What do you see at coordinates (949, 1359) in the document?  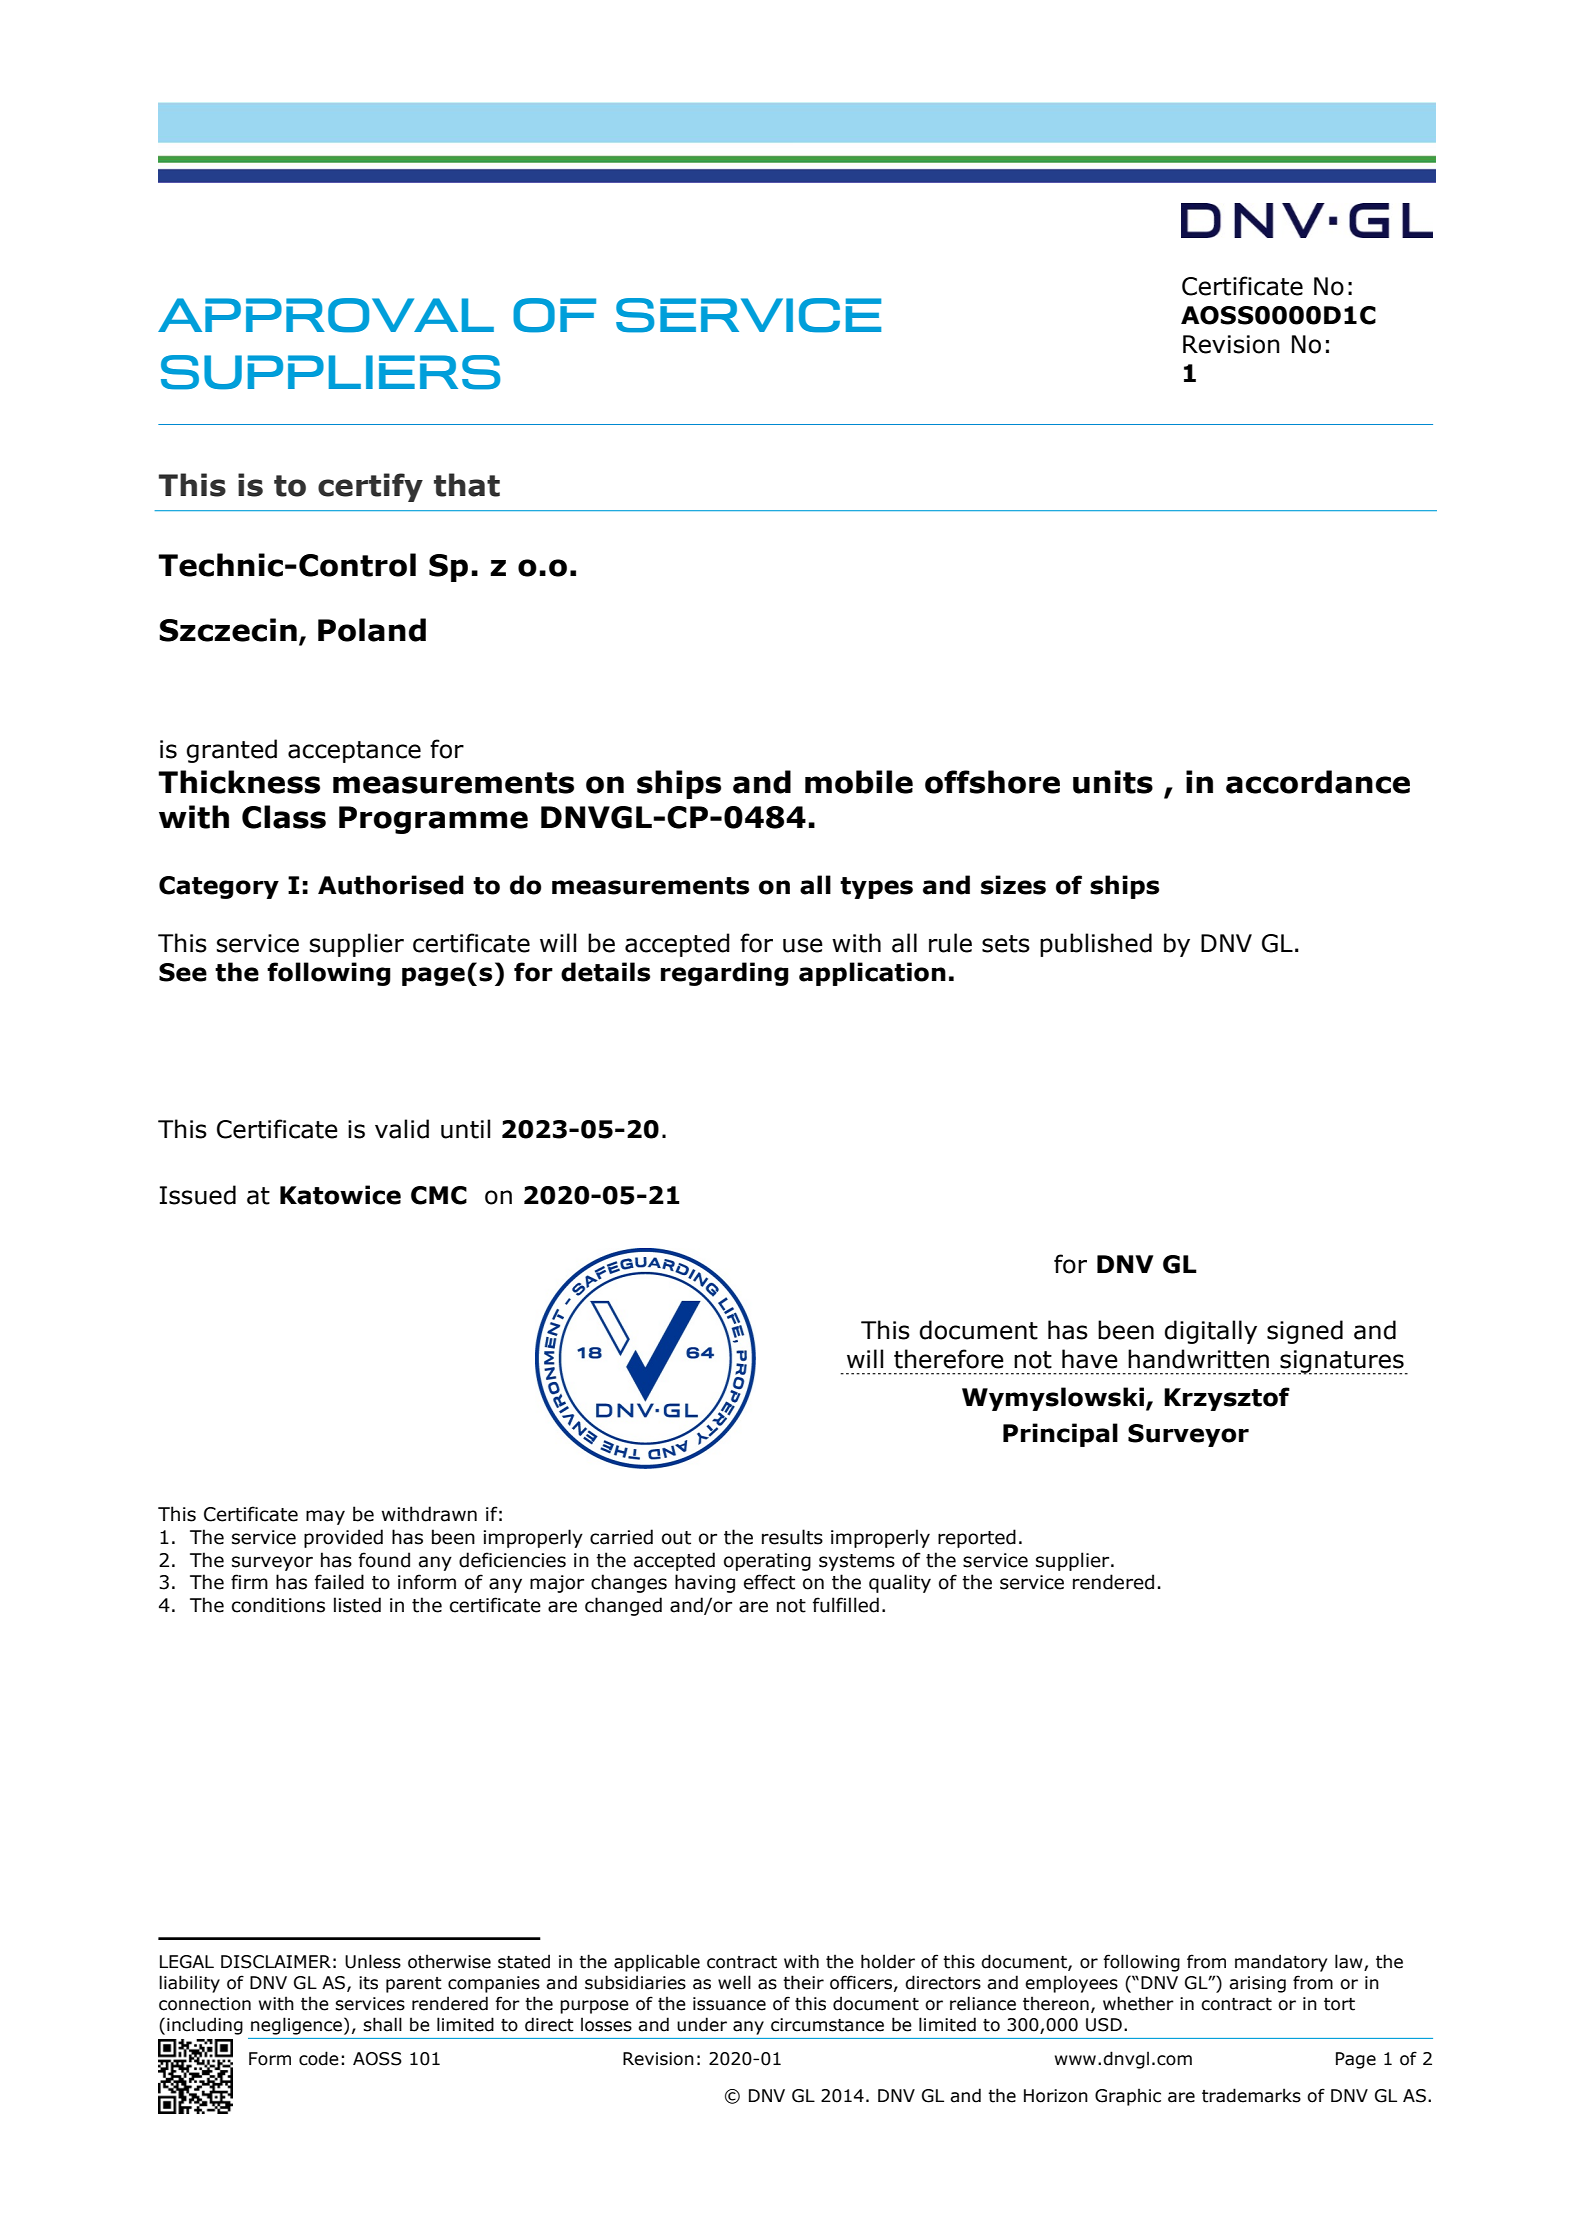 I see `therefore` at bounding box center [949, 1359].
